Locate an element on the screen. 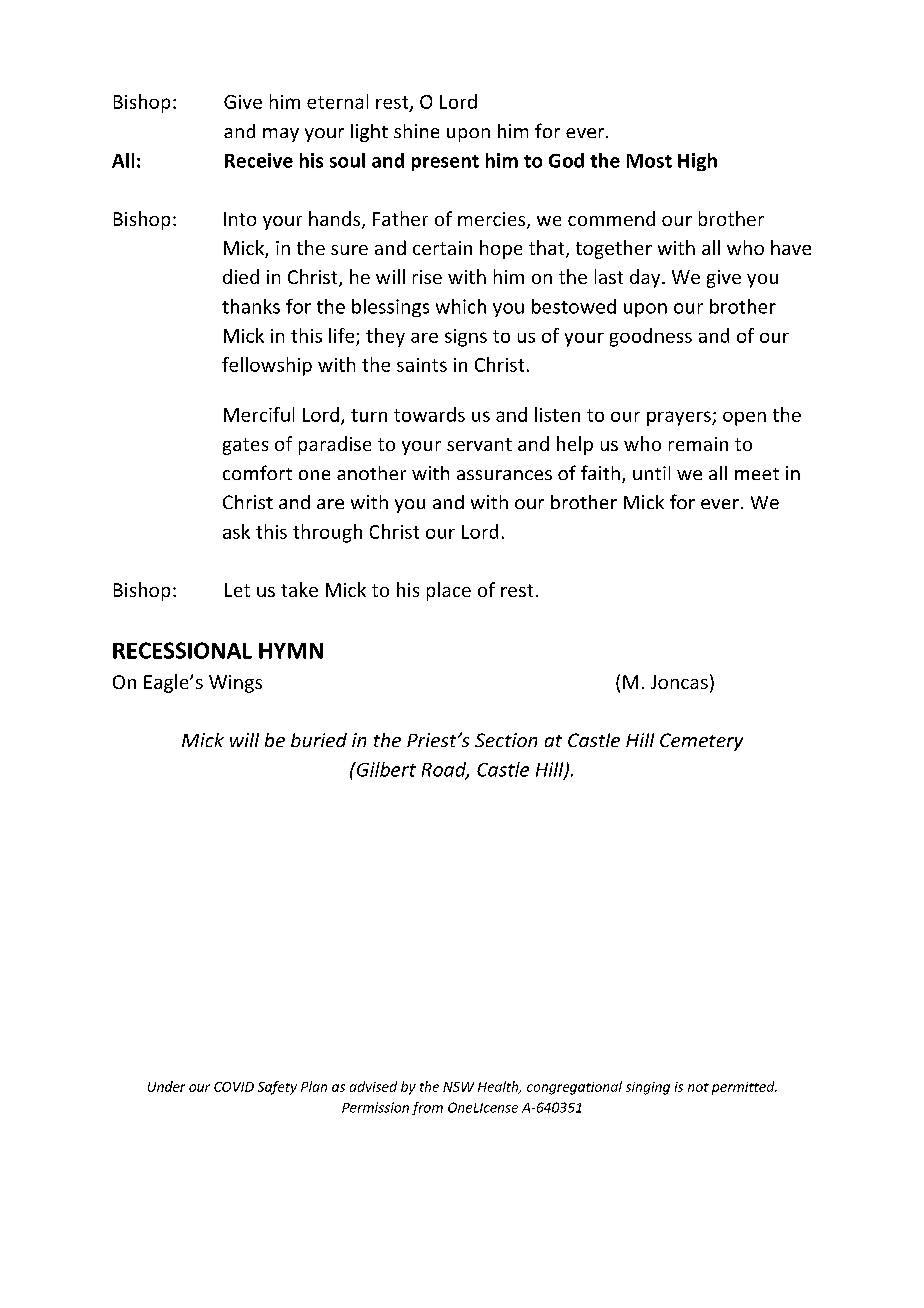 The width and height of the screenshot is (924, 1308). buried is located at coordinates (319, 740).
